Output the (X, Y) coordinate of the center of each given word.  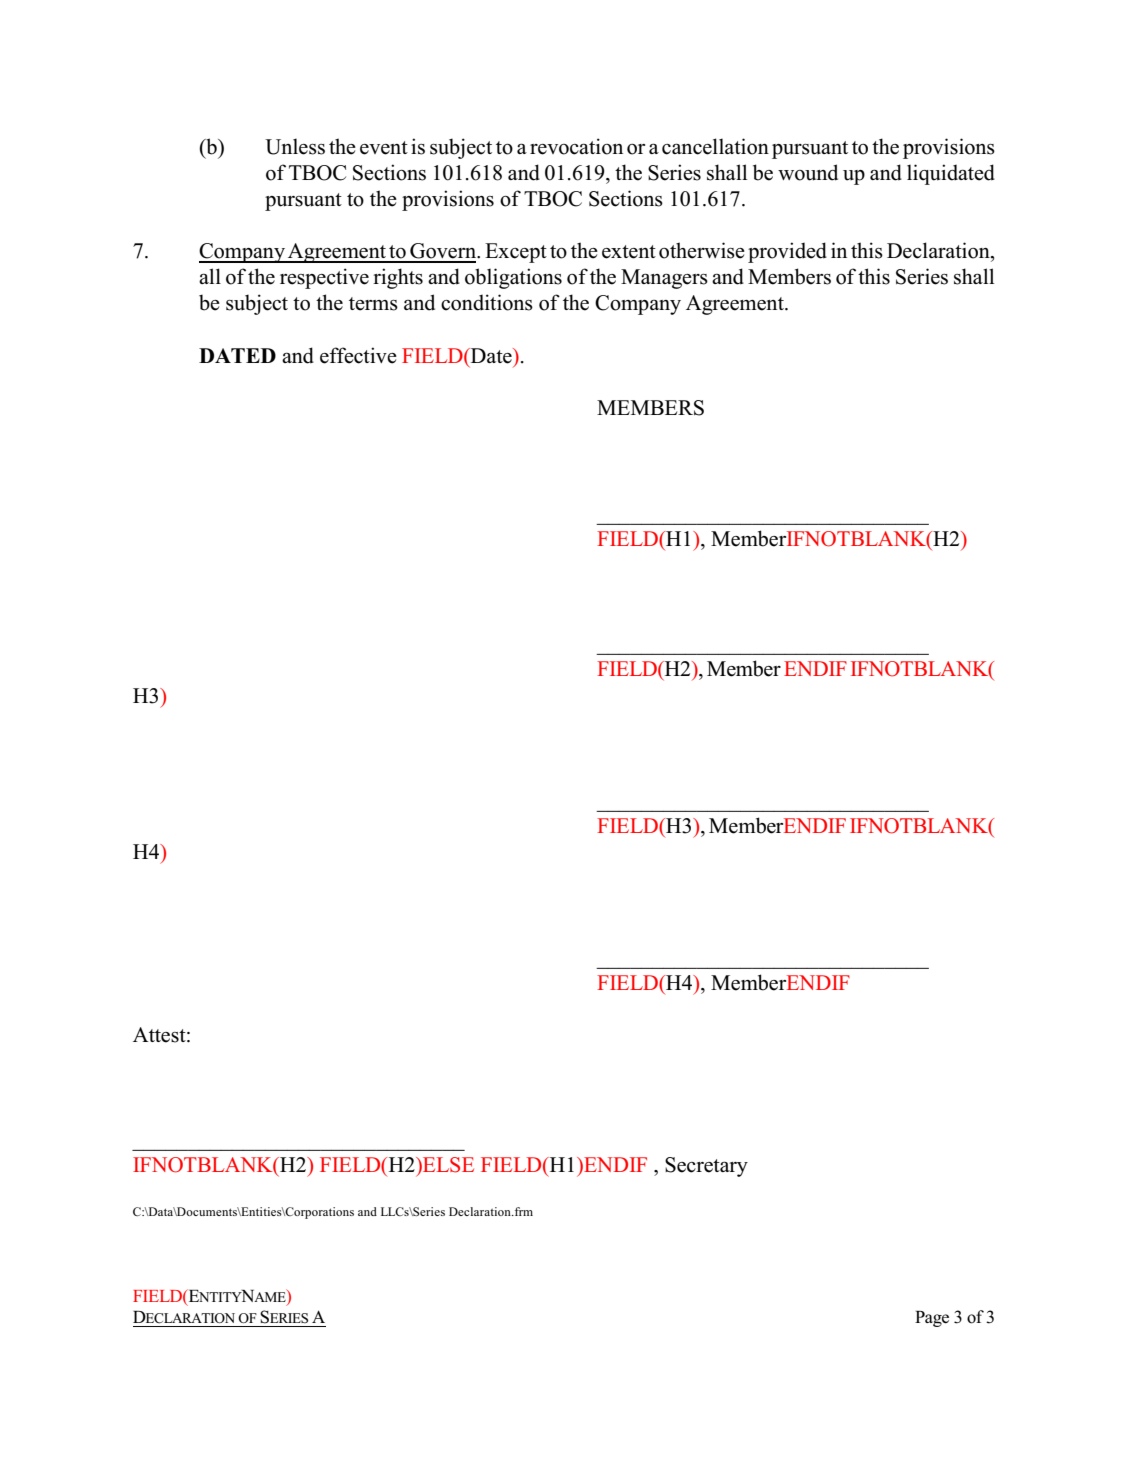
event (384, 148)
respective (324, 278)
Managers (664, 279)
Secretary (706, 1167)
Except (516, 253)
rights (398, 278)
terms (373, 304)
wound (808, 172)
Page (932, 1319)
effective (358, 355)
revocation (576, 146)
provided (787, 252)
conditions (487, 302)
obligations (513, 278)
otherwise (702, 250)
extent (629, 252)
